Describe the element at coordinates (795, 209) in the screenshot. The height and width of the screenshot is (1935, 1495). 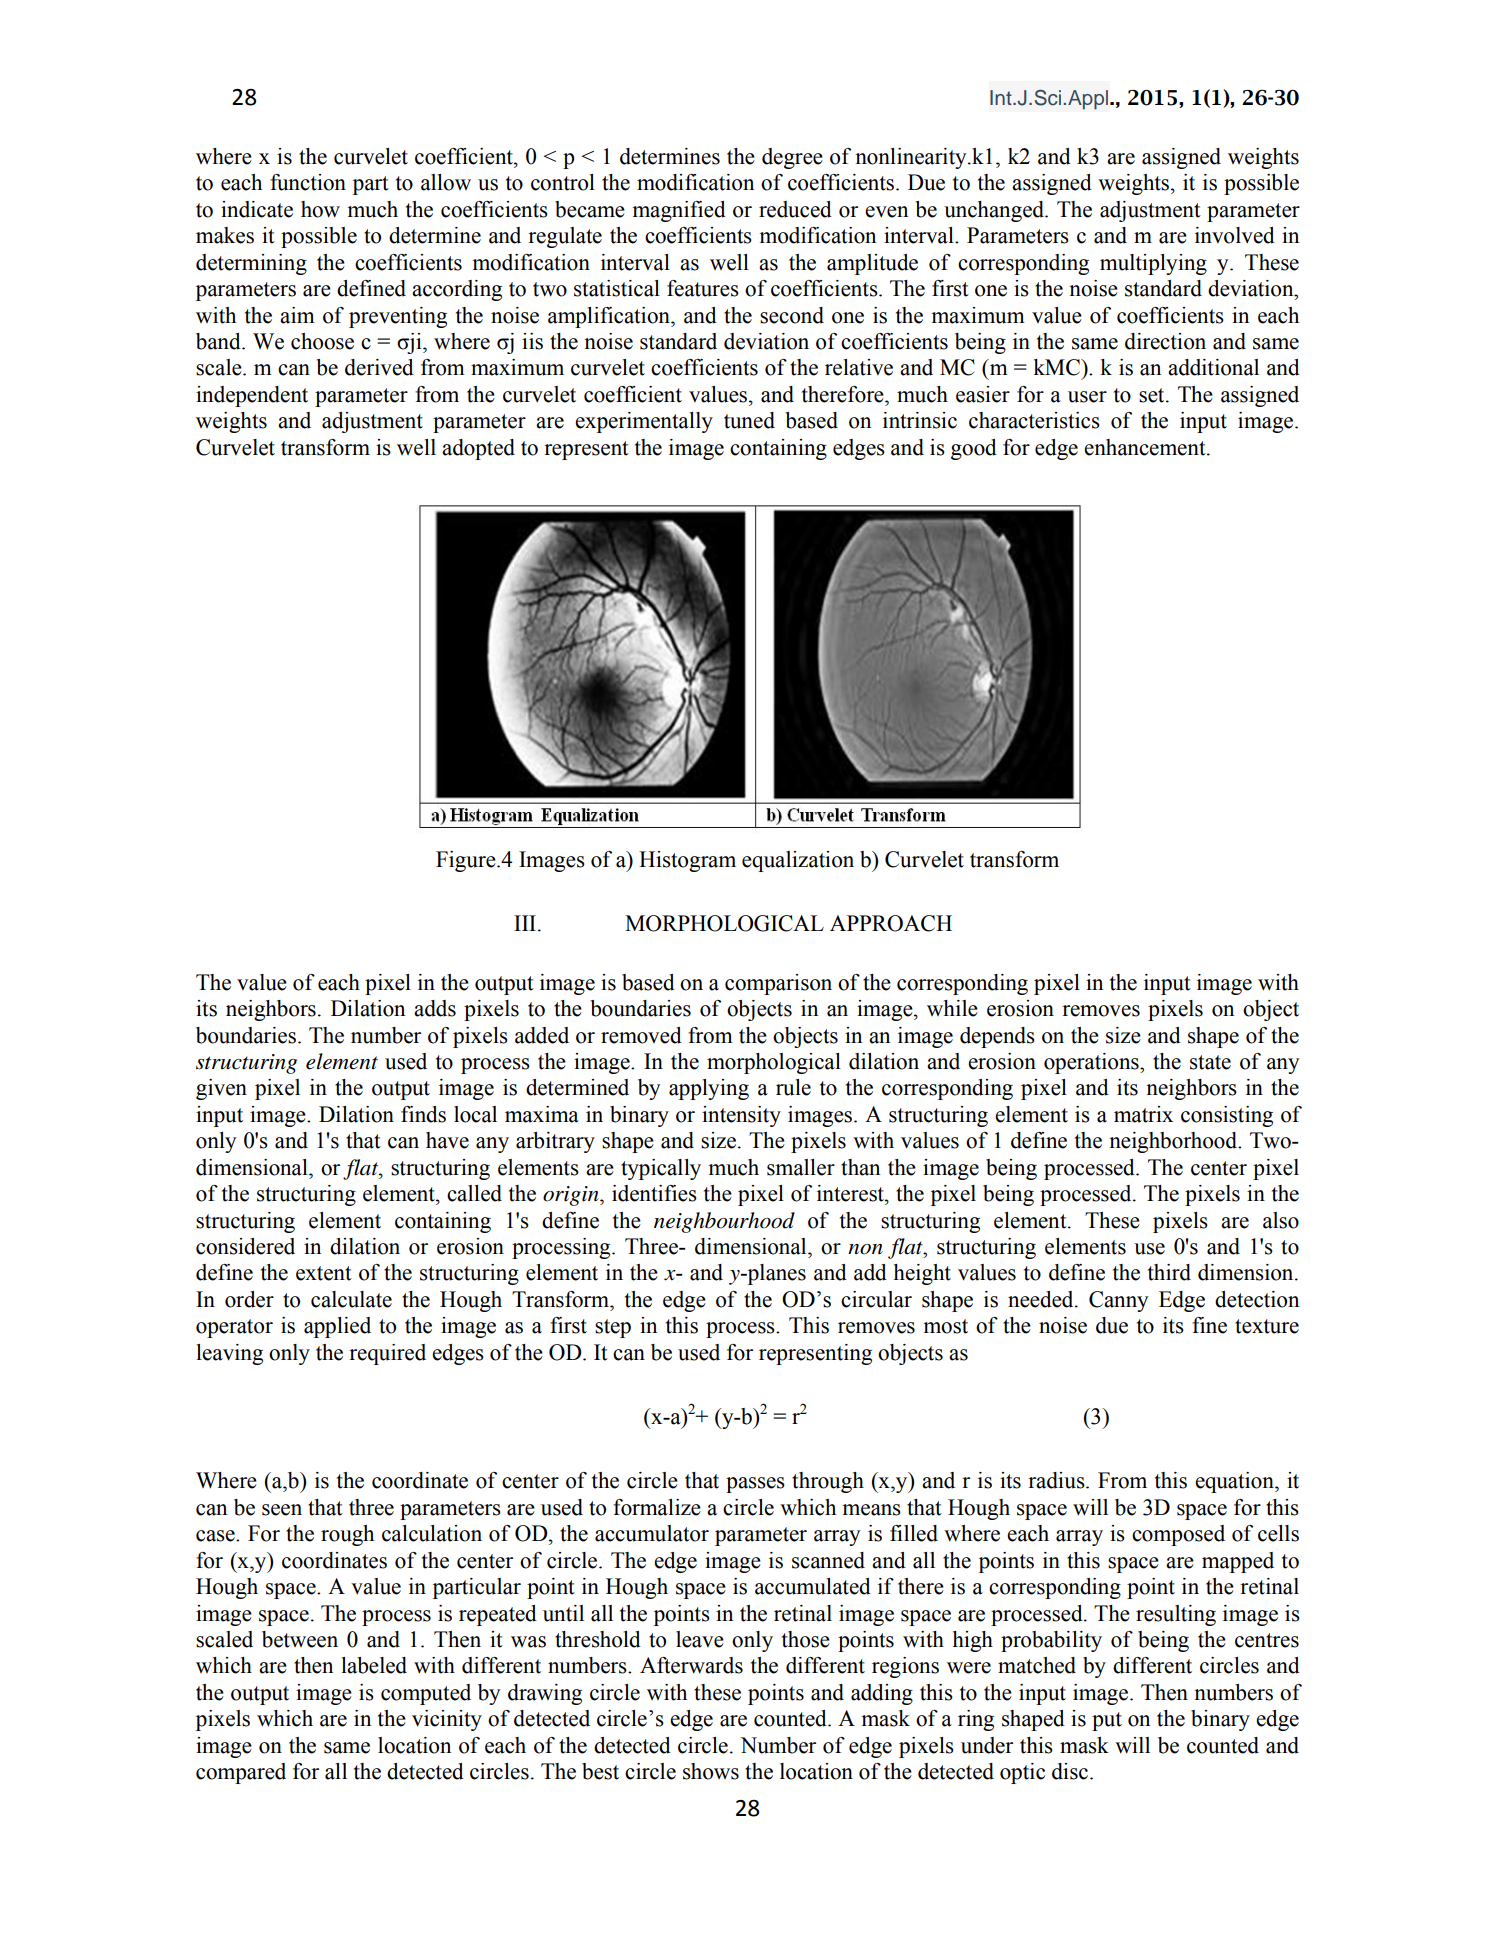
I see `reduced` at that location.
